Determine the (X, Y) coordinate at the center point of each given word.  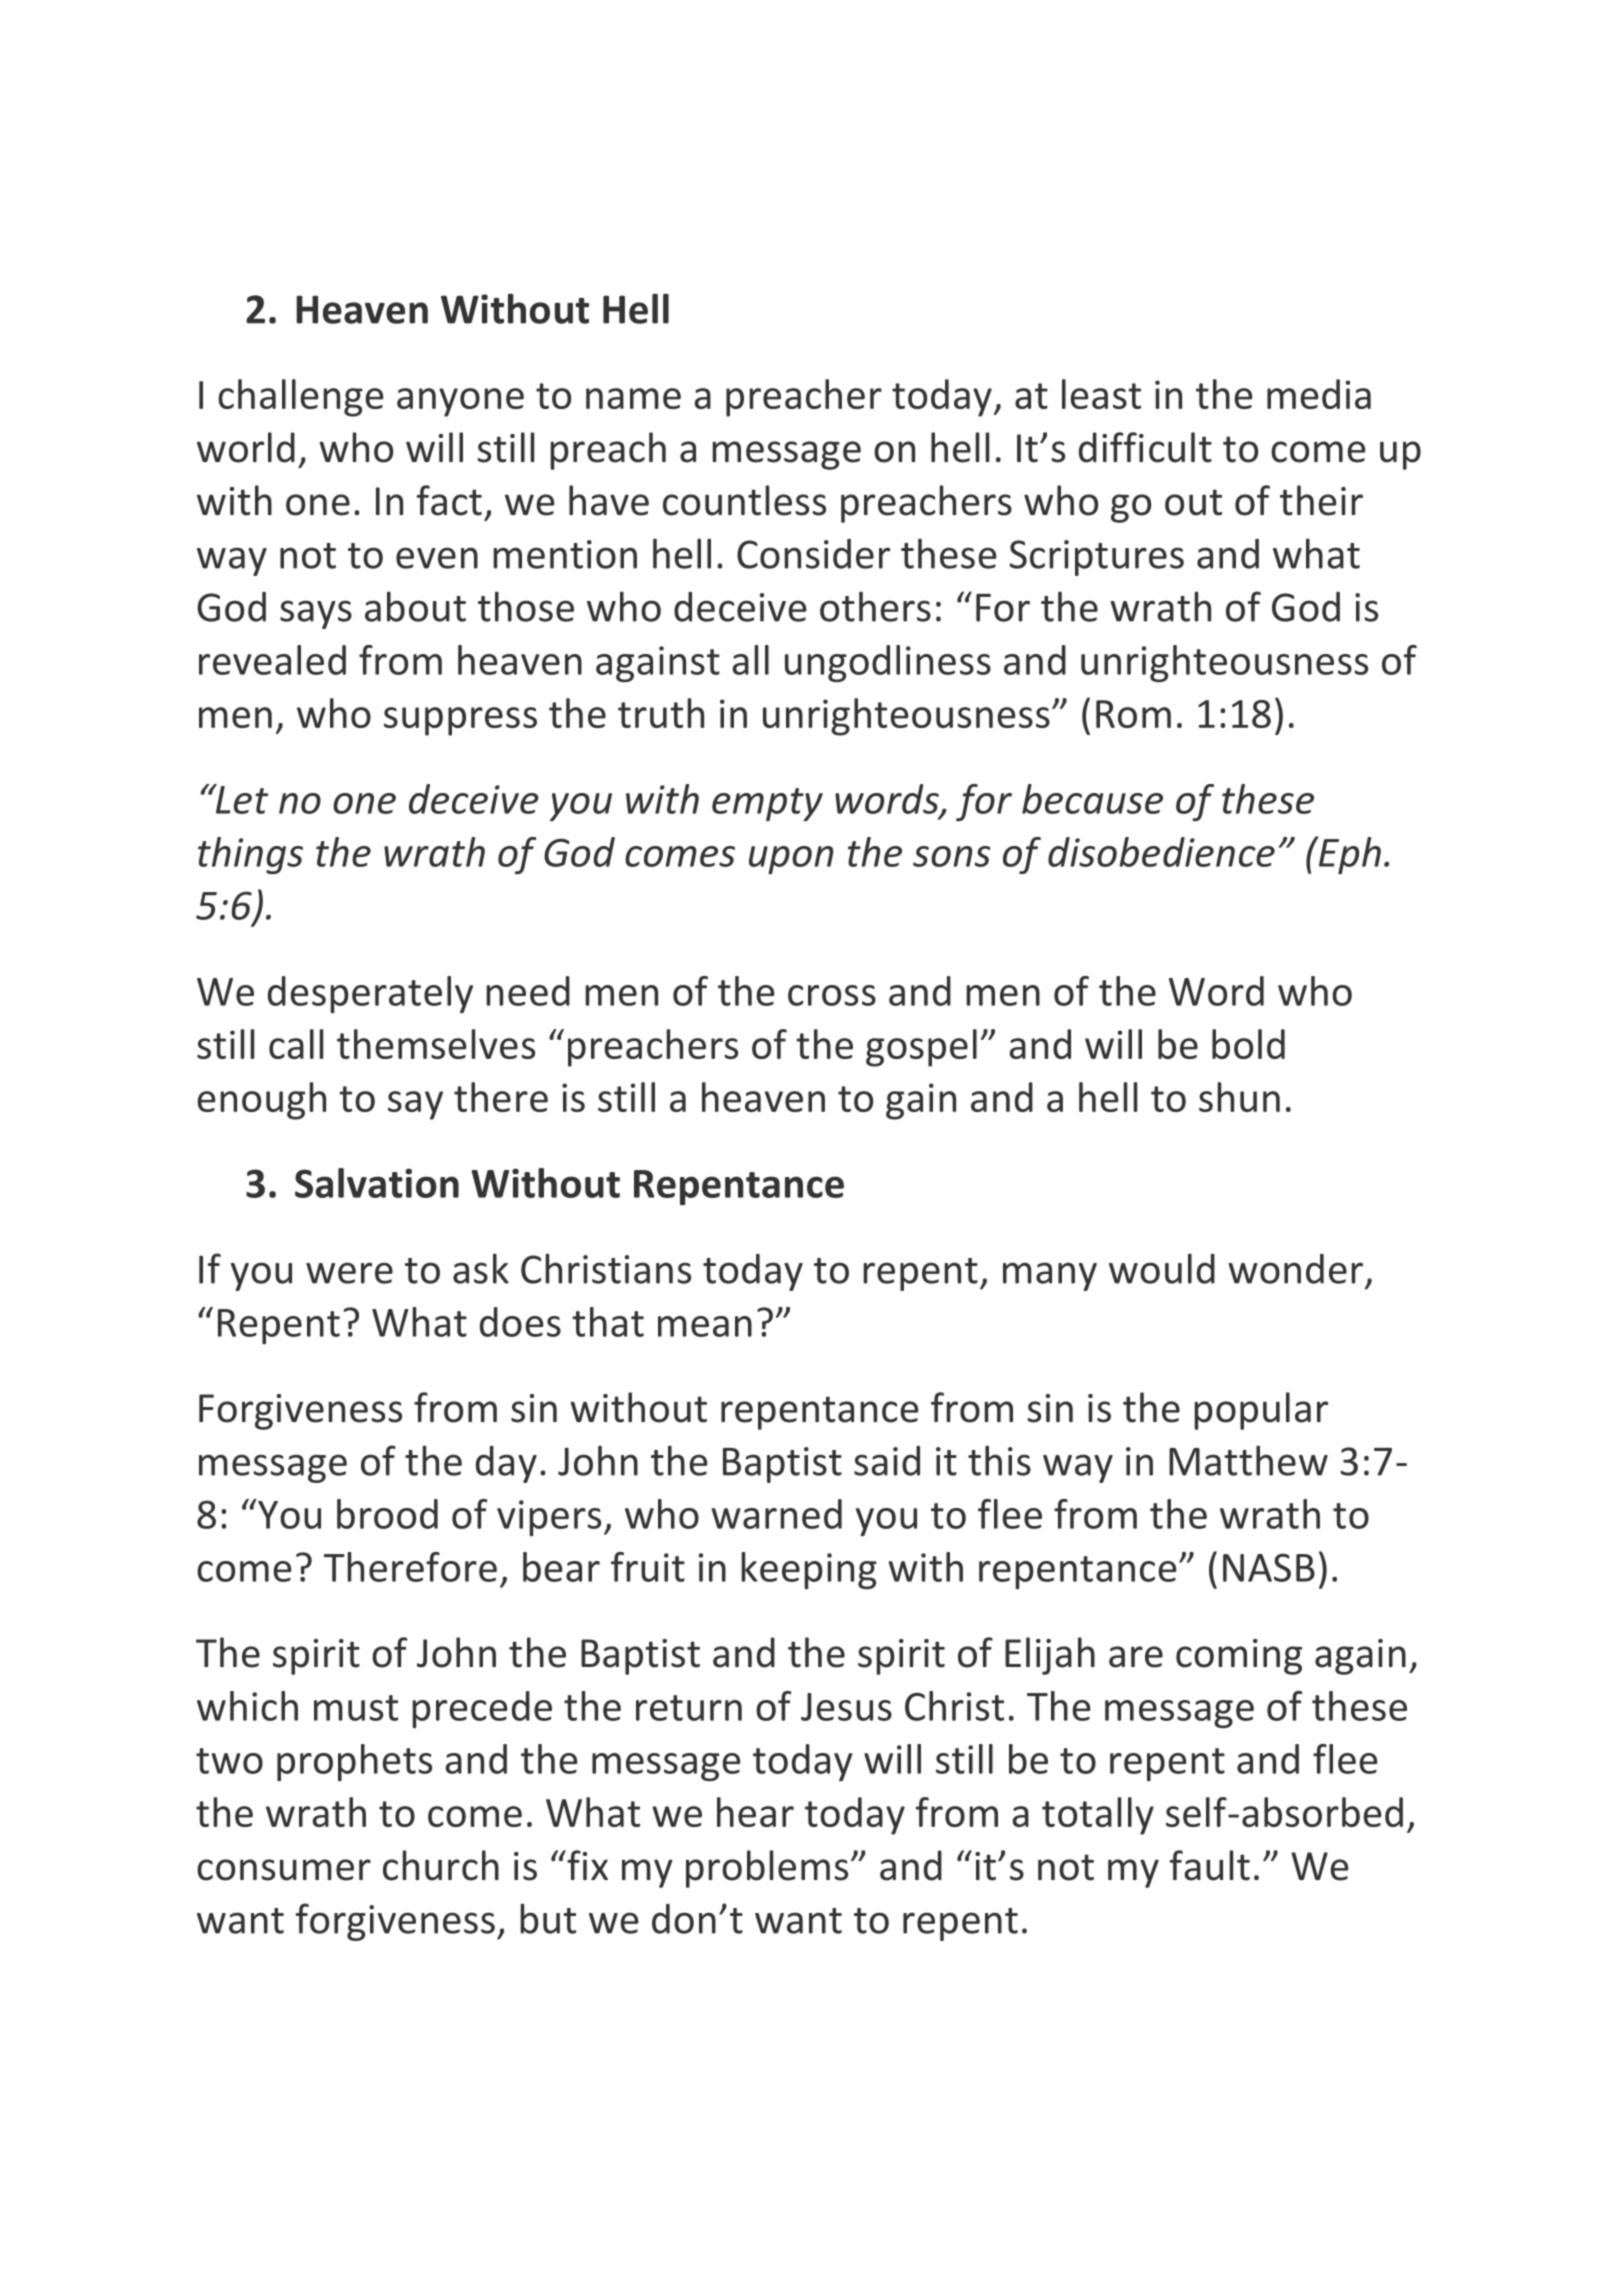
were (349, 1273)
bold (1248, 1044)
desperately (370, 994)
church (441, 1865)
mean (705, 1326)
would (1162, 1268)
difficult (1145, 447)
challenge (301, 398)
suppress (460, 721)
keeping (809, 1570)
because (1092, 799)
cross (832, 995)
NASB (1269, 1567)
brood (387, 1514)
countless (744, 500)
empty (767, 804)
